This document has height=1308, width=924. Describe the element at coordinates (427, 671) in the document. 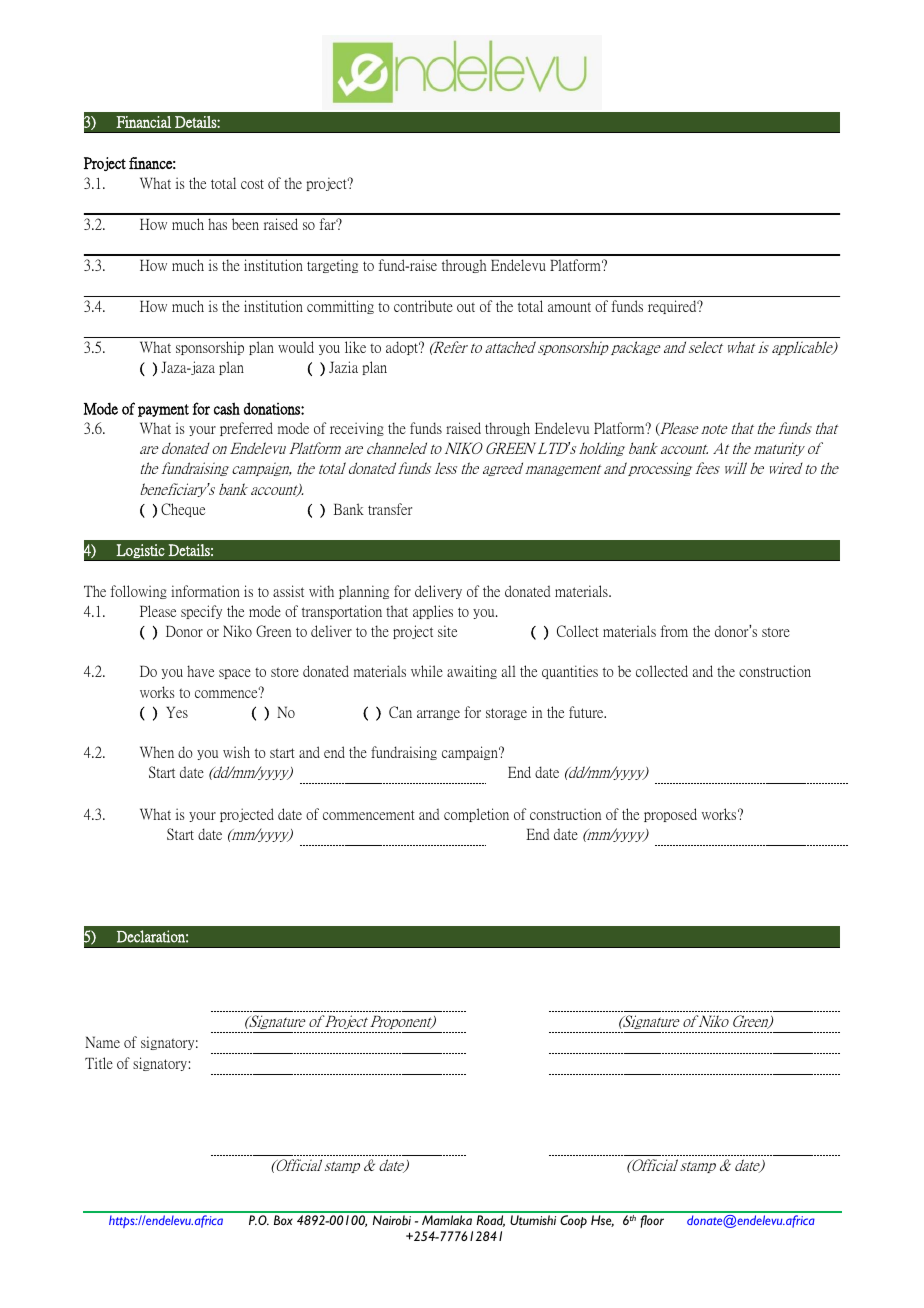

I see `while` at that location.
